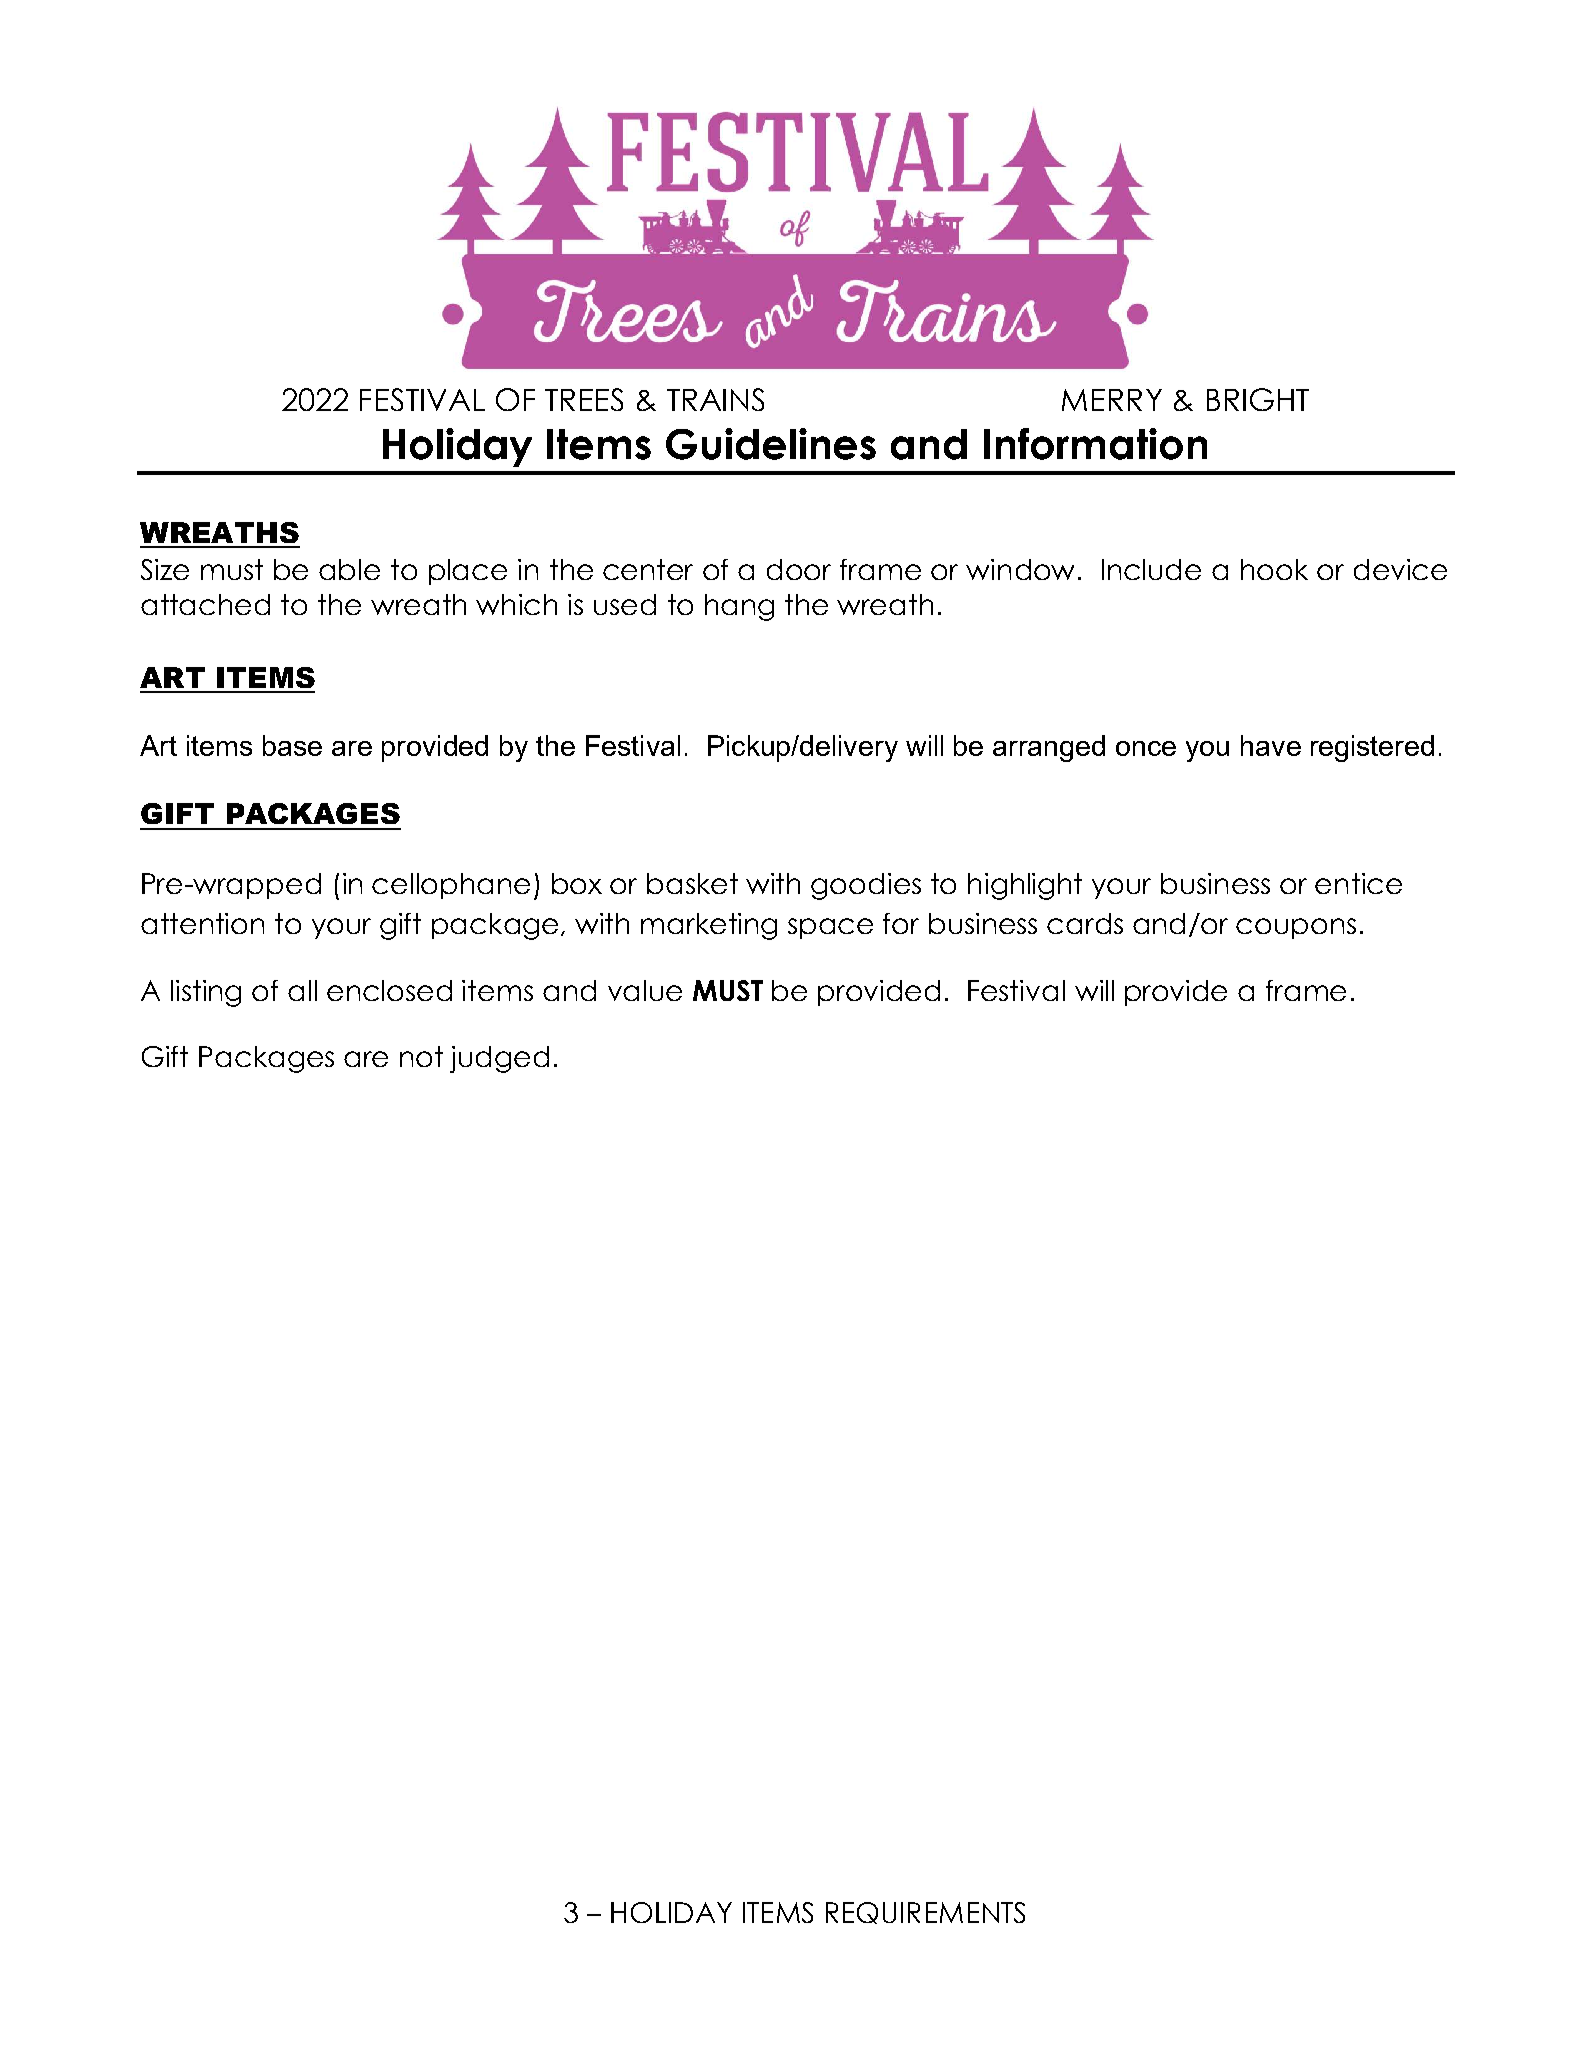 Image resolution: width=1591 pixels, height=2059 pixels. What do you see at coordinates (421, 1056) in the screenshot?
I see `not` at bounding box center [421, 1056].
